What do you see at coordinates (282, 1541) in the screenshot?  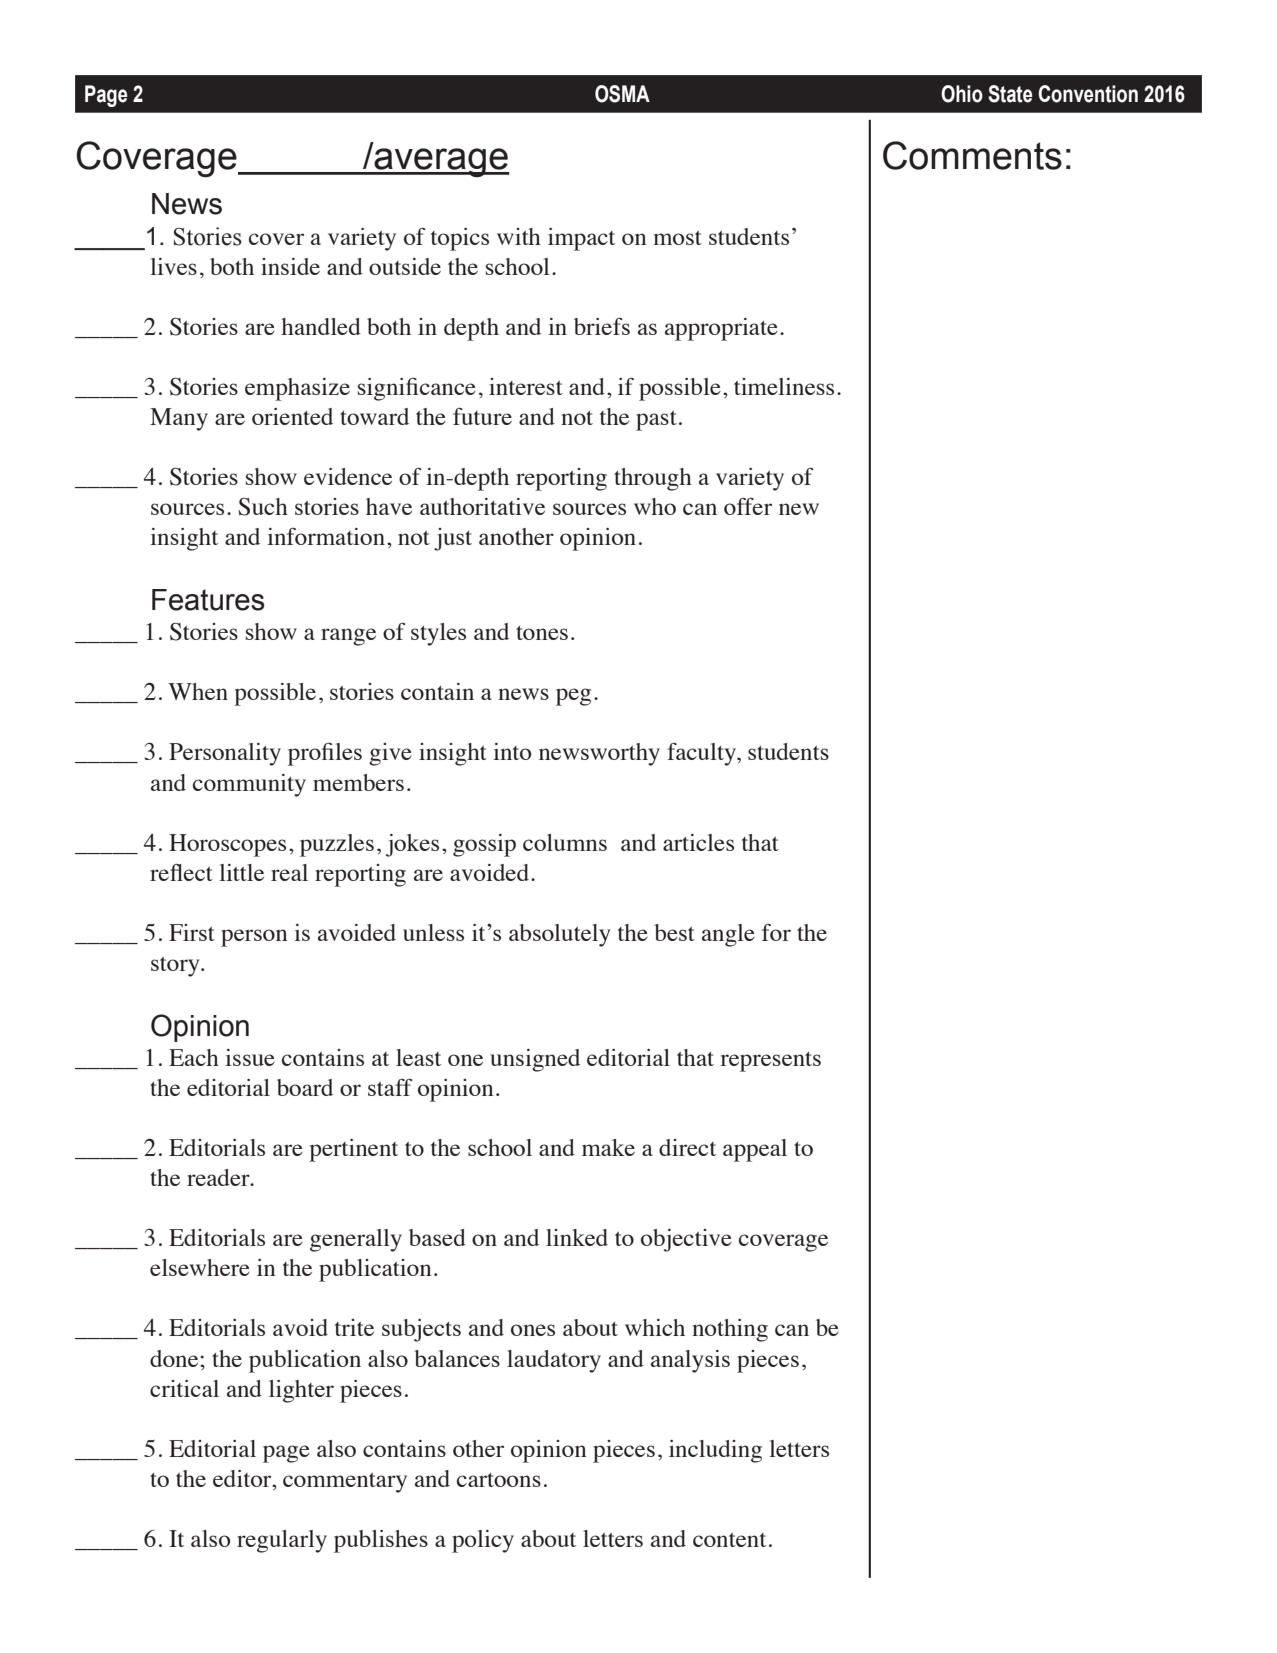 I see `regularly` at bounding box center [282, 1541].
